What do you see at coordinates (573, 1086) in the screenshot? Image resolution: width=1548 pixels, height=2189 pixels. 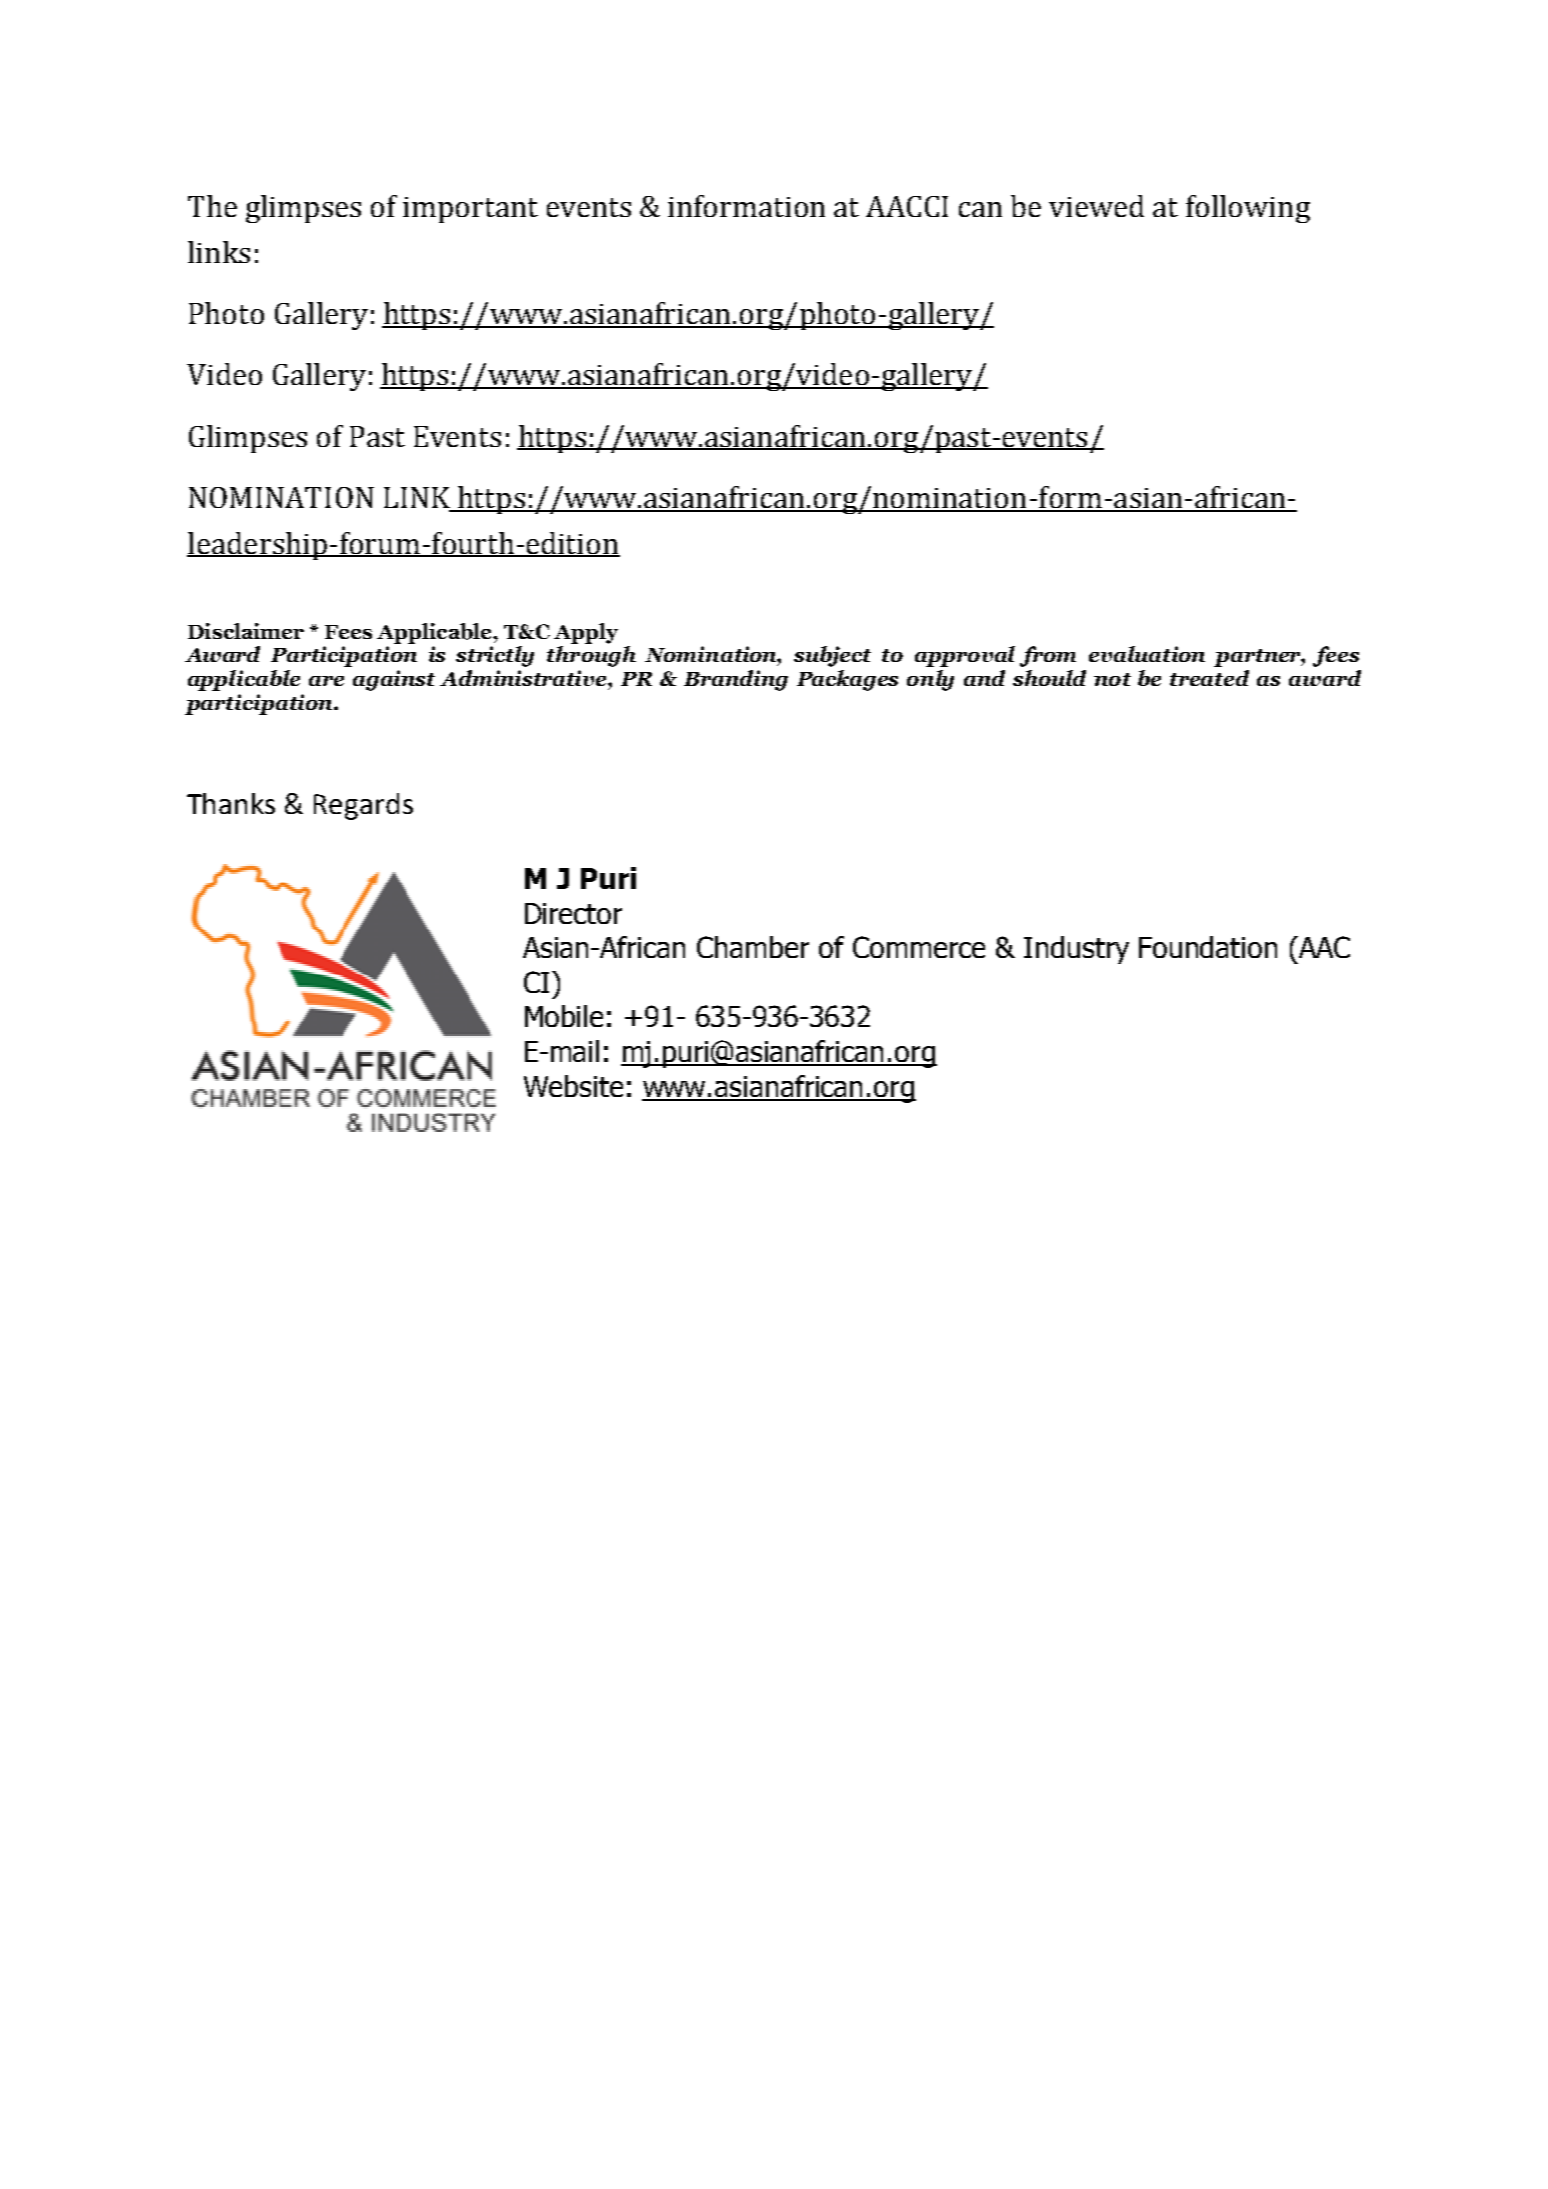 I see `Website` at bounding box center [573, 1086].
